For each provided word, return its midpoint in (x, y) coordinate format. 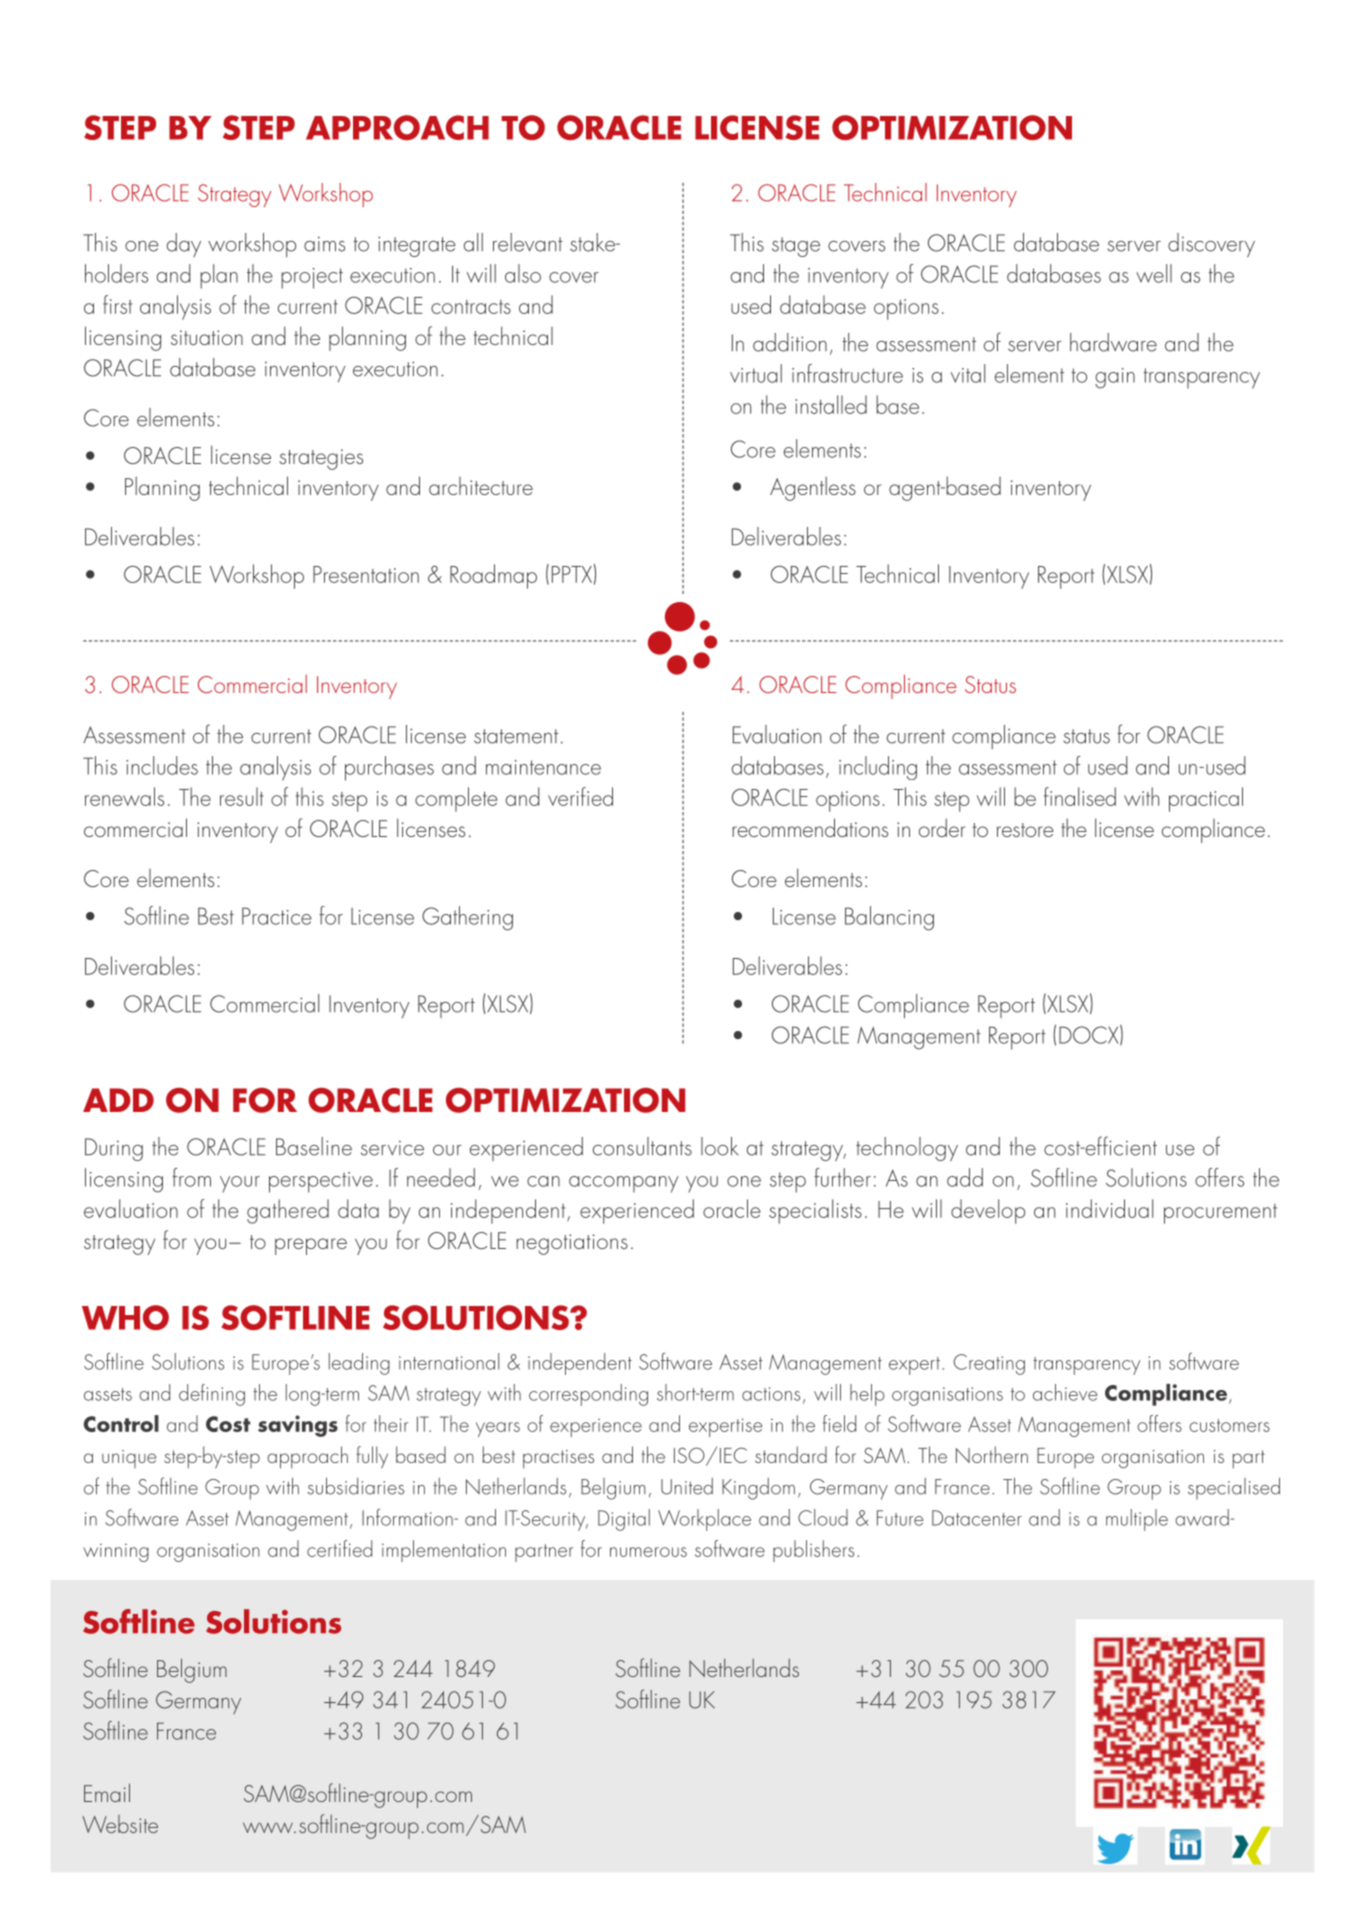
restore (1025, 830)
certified (339, 1548)
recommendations (810, 827)
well (1154, 273)
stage (796, 247)
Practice (277, 916)
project (312, 278)
